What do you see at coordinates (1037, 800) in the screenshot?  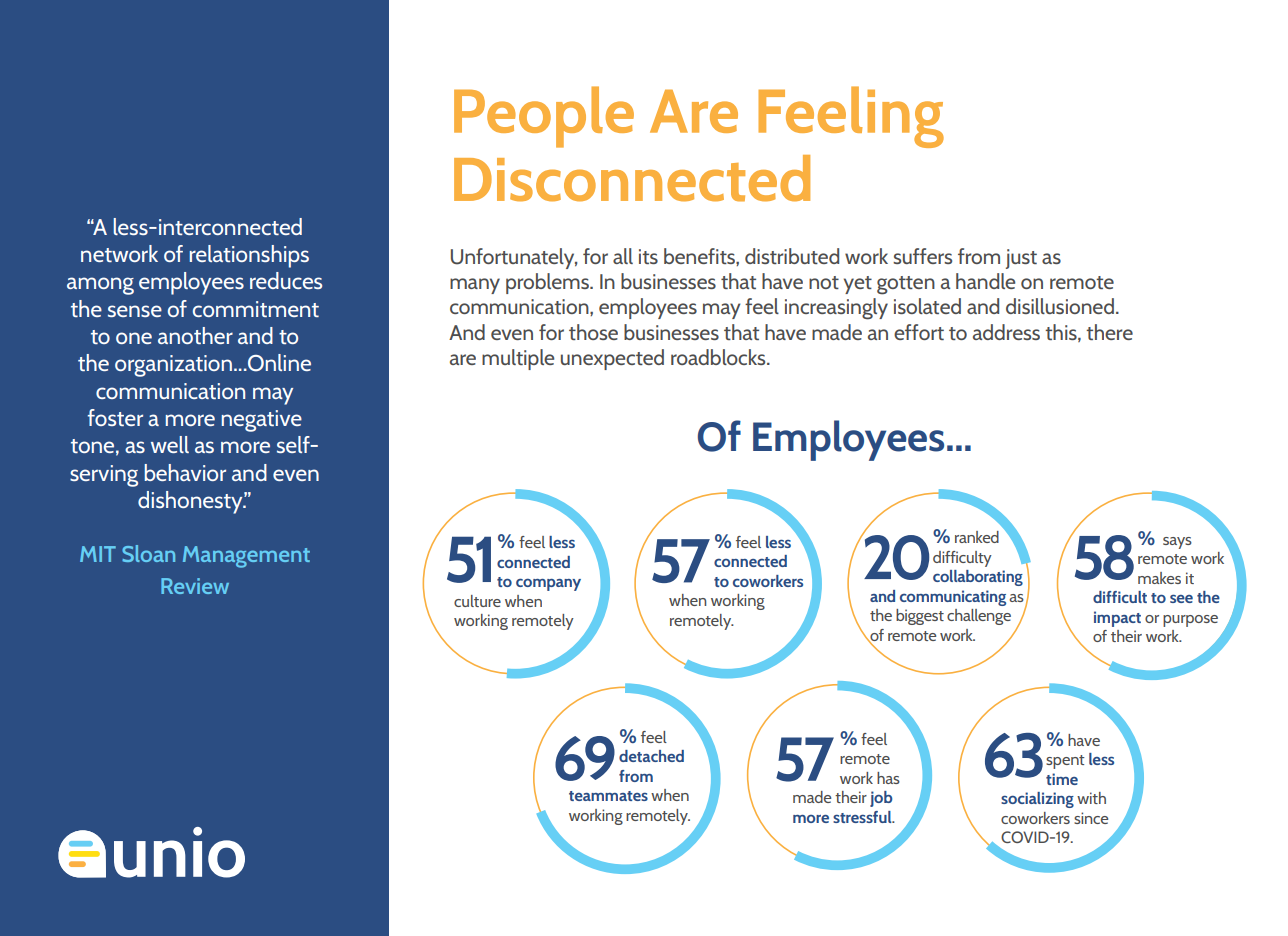 I see `socializing` at bounding box center [1037, 800].
